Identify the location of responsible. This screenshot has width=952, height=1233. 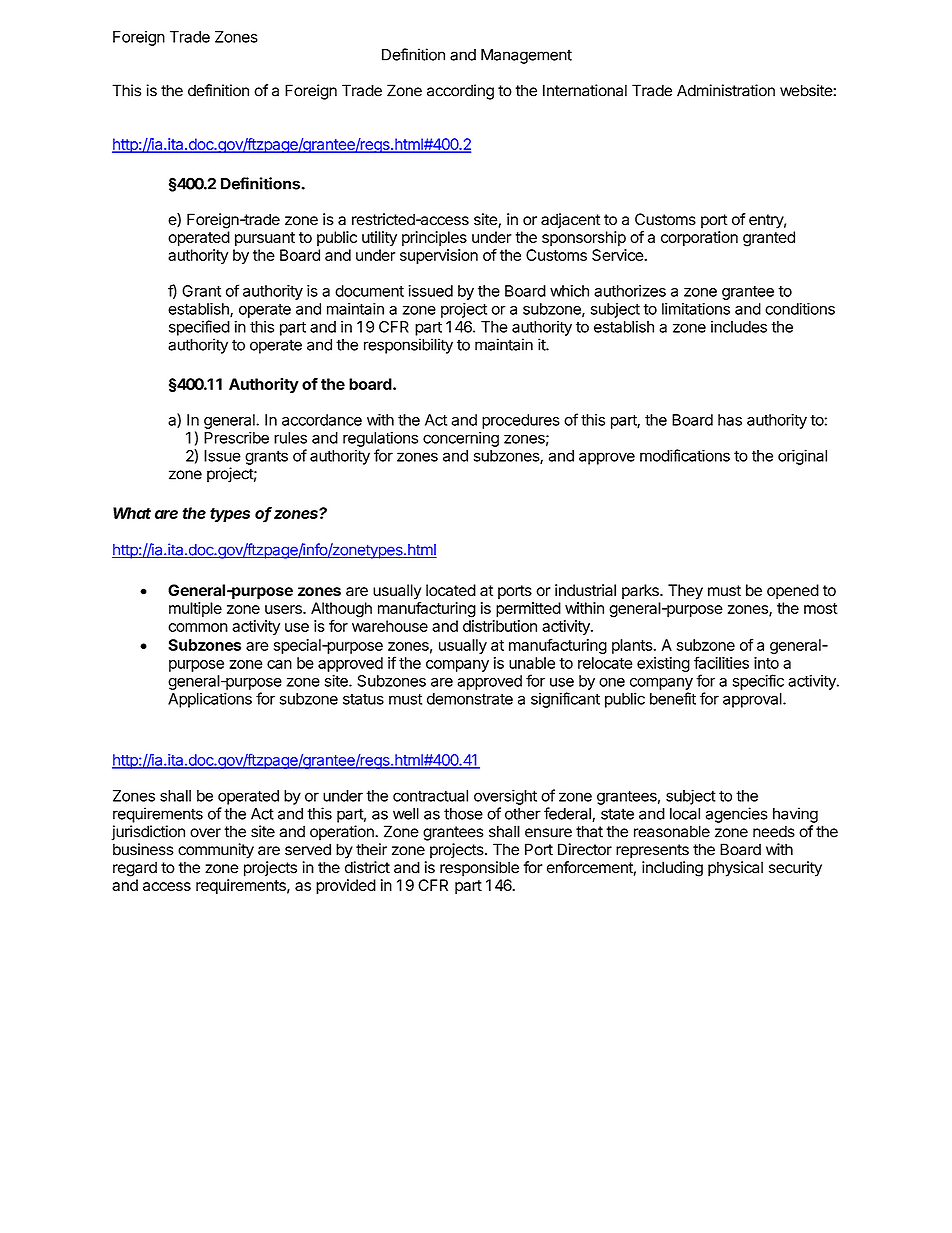
(479, 869).
